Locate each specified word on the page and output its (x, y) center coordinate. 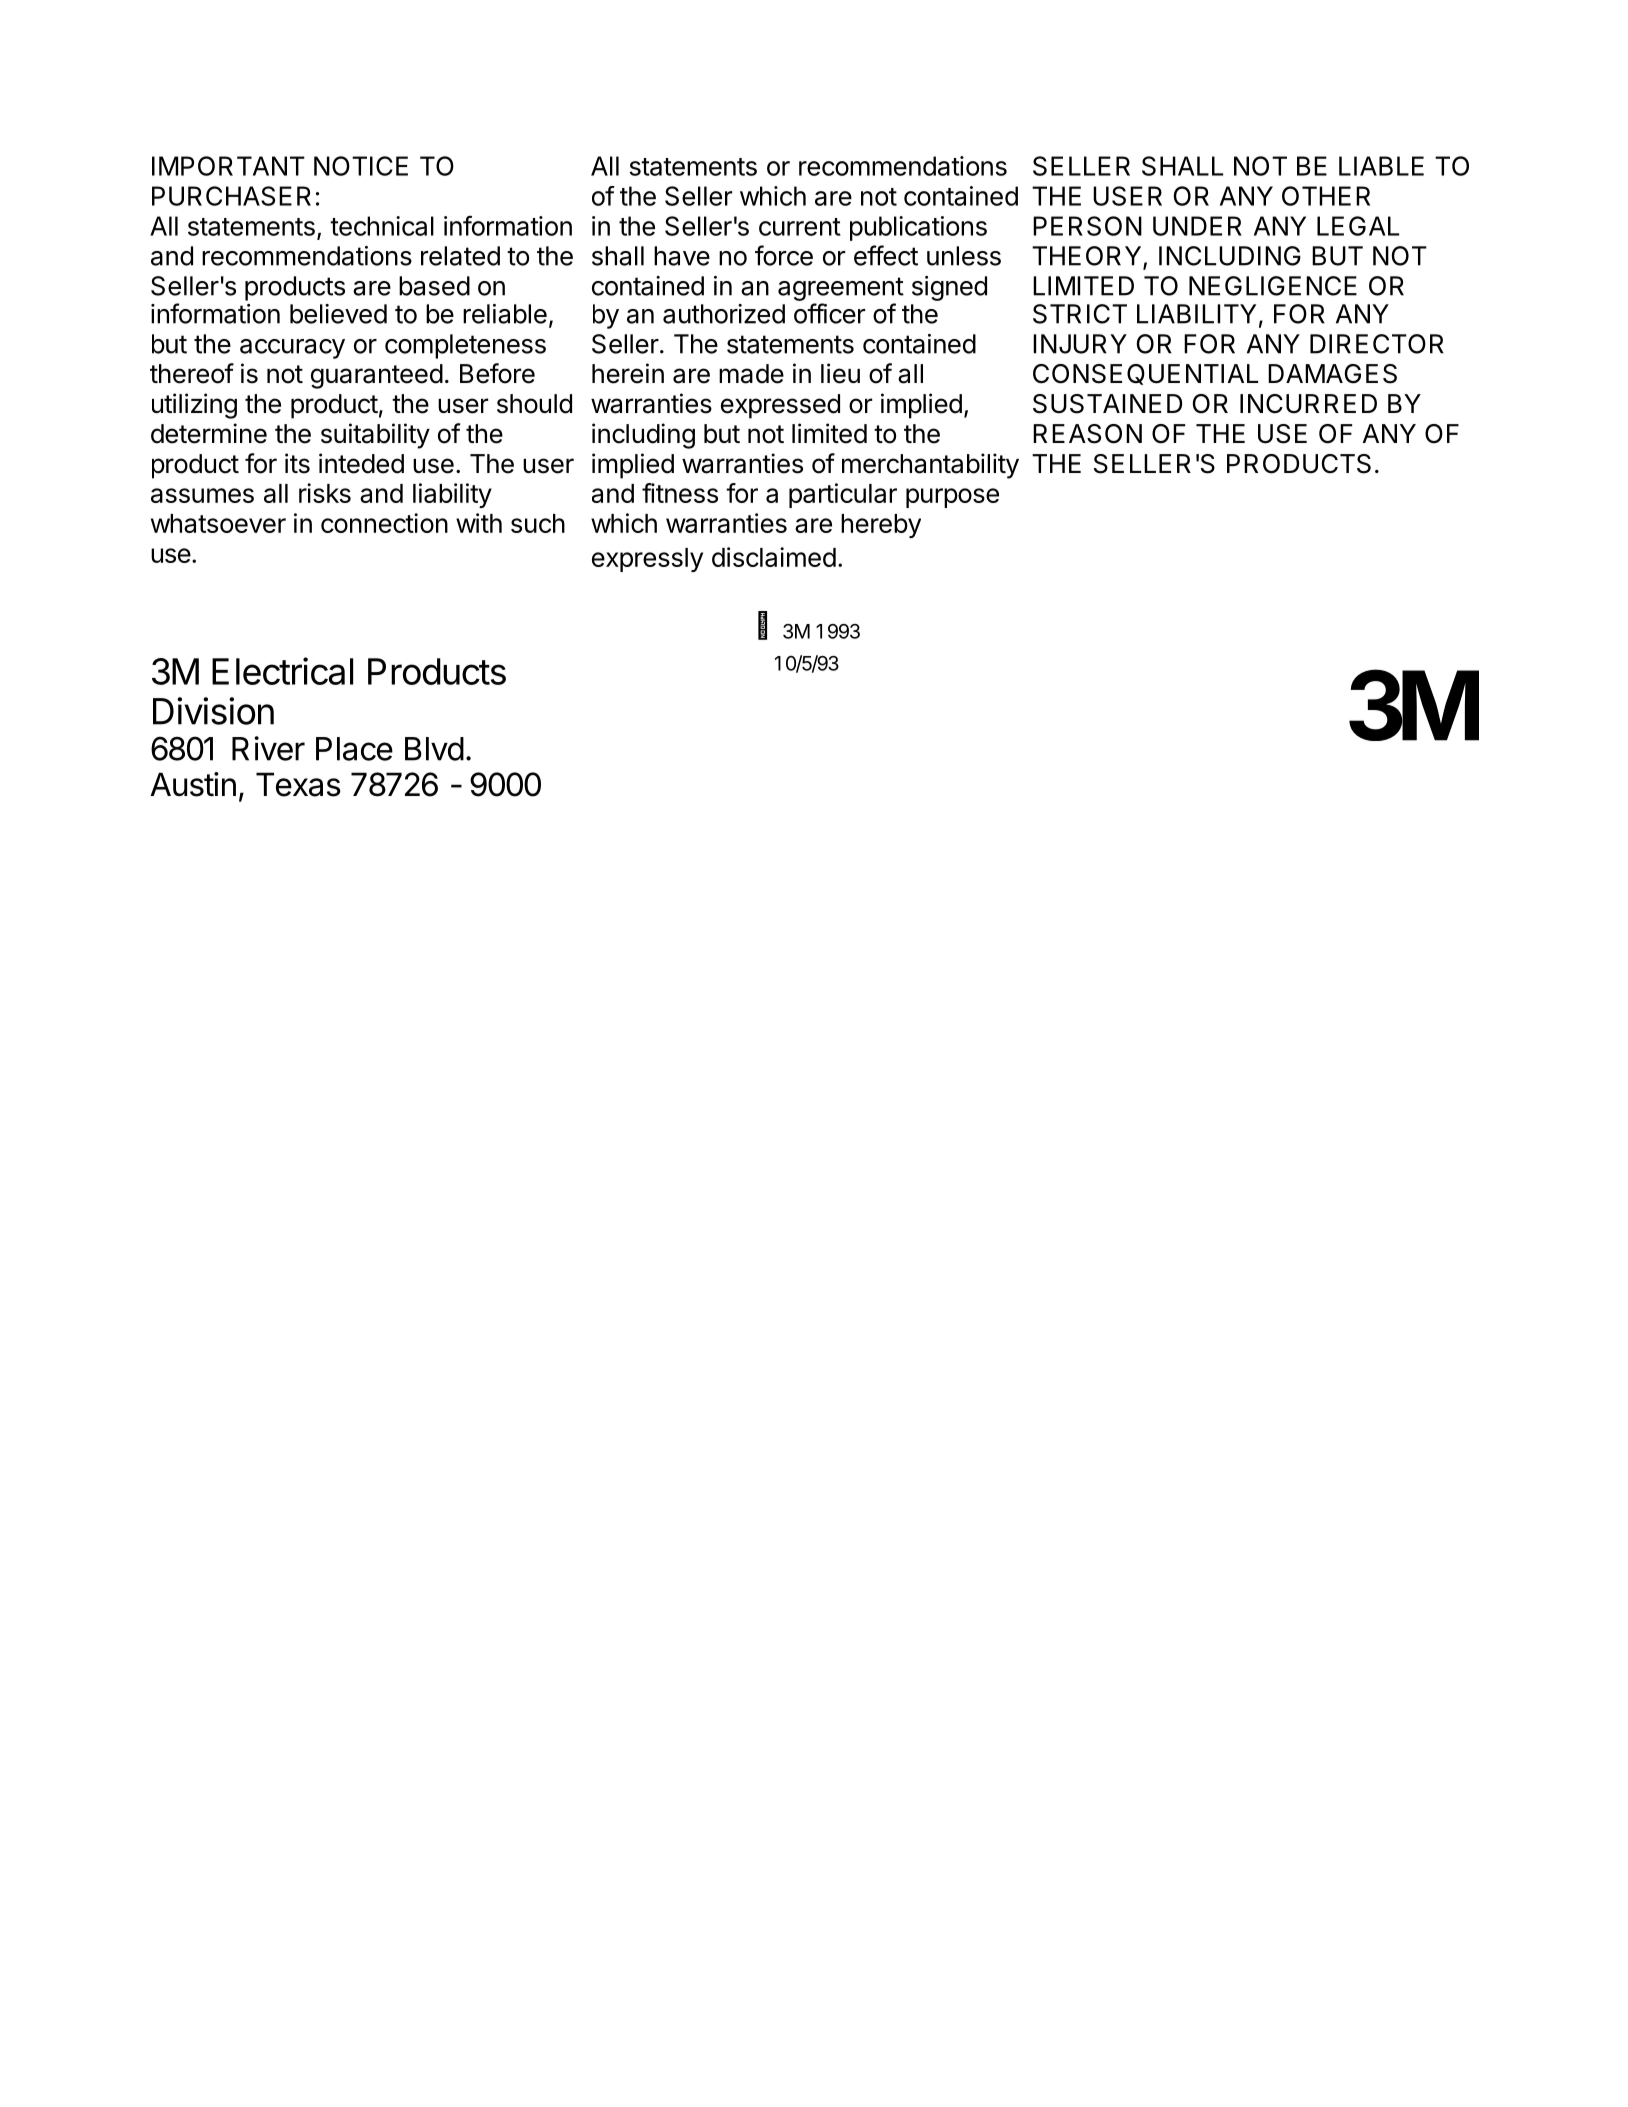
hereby (881, 526)
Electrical (282, 671)
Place (354, 749)
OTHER (1326, 196)
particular (843, 495)
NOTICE (361, 166)
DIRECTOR (1377, 344)
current (800, 227)
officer (829, 313)
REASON (1087, 434)
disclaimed (774, 557)
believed (338, 314)
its (297, 463)
